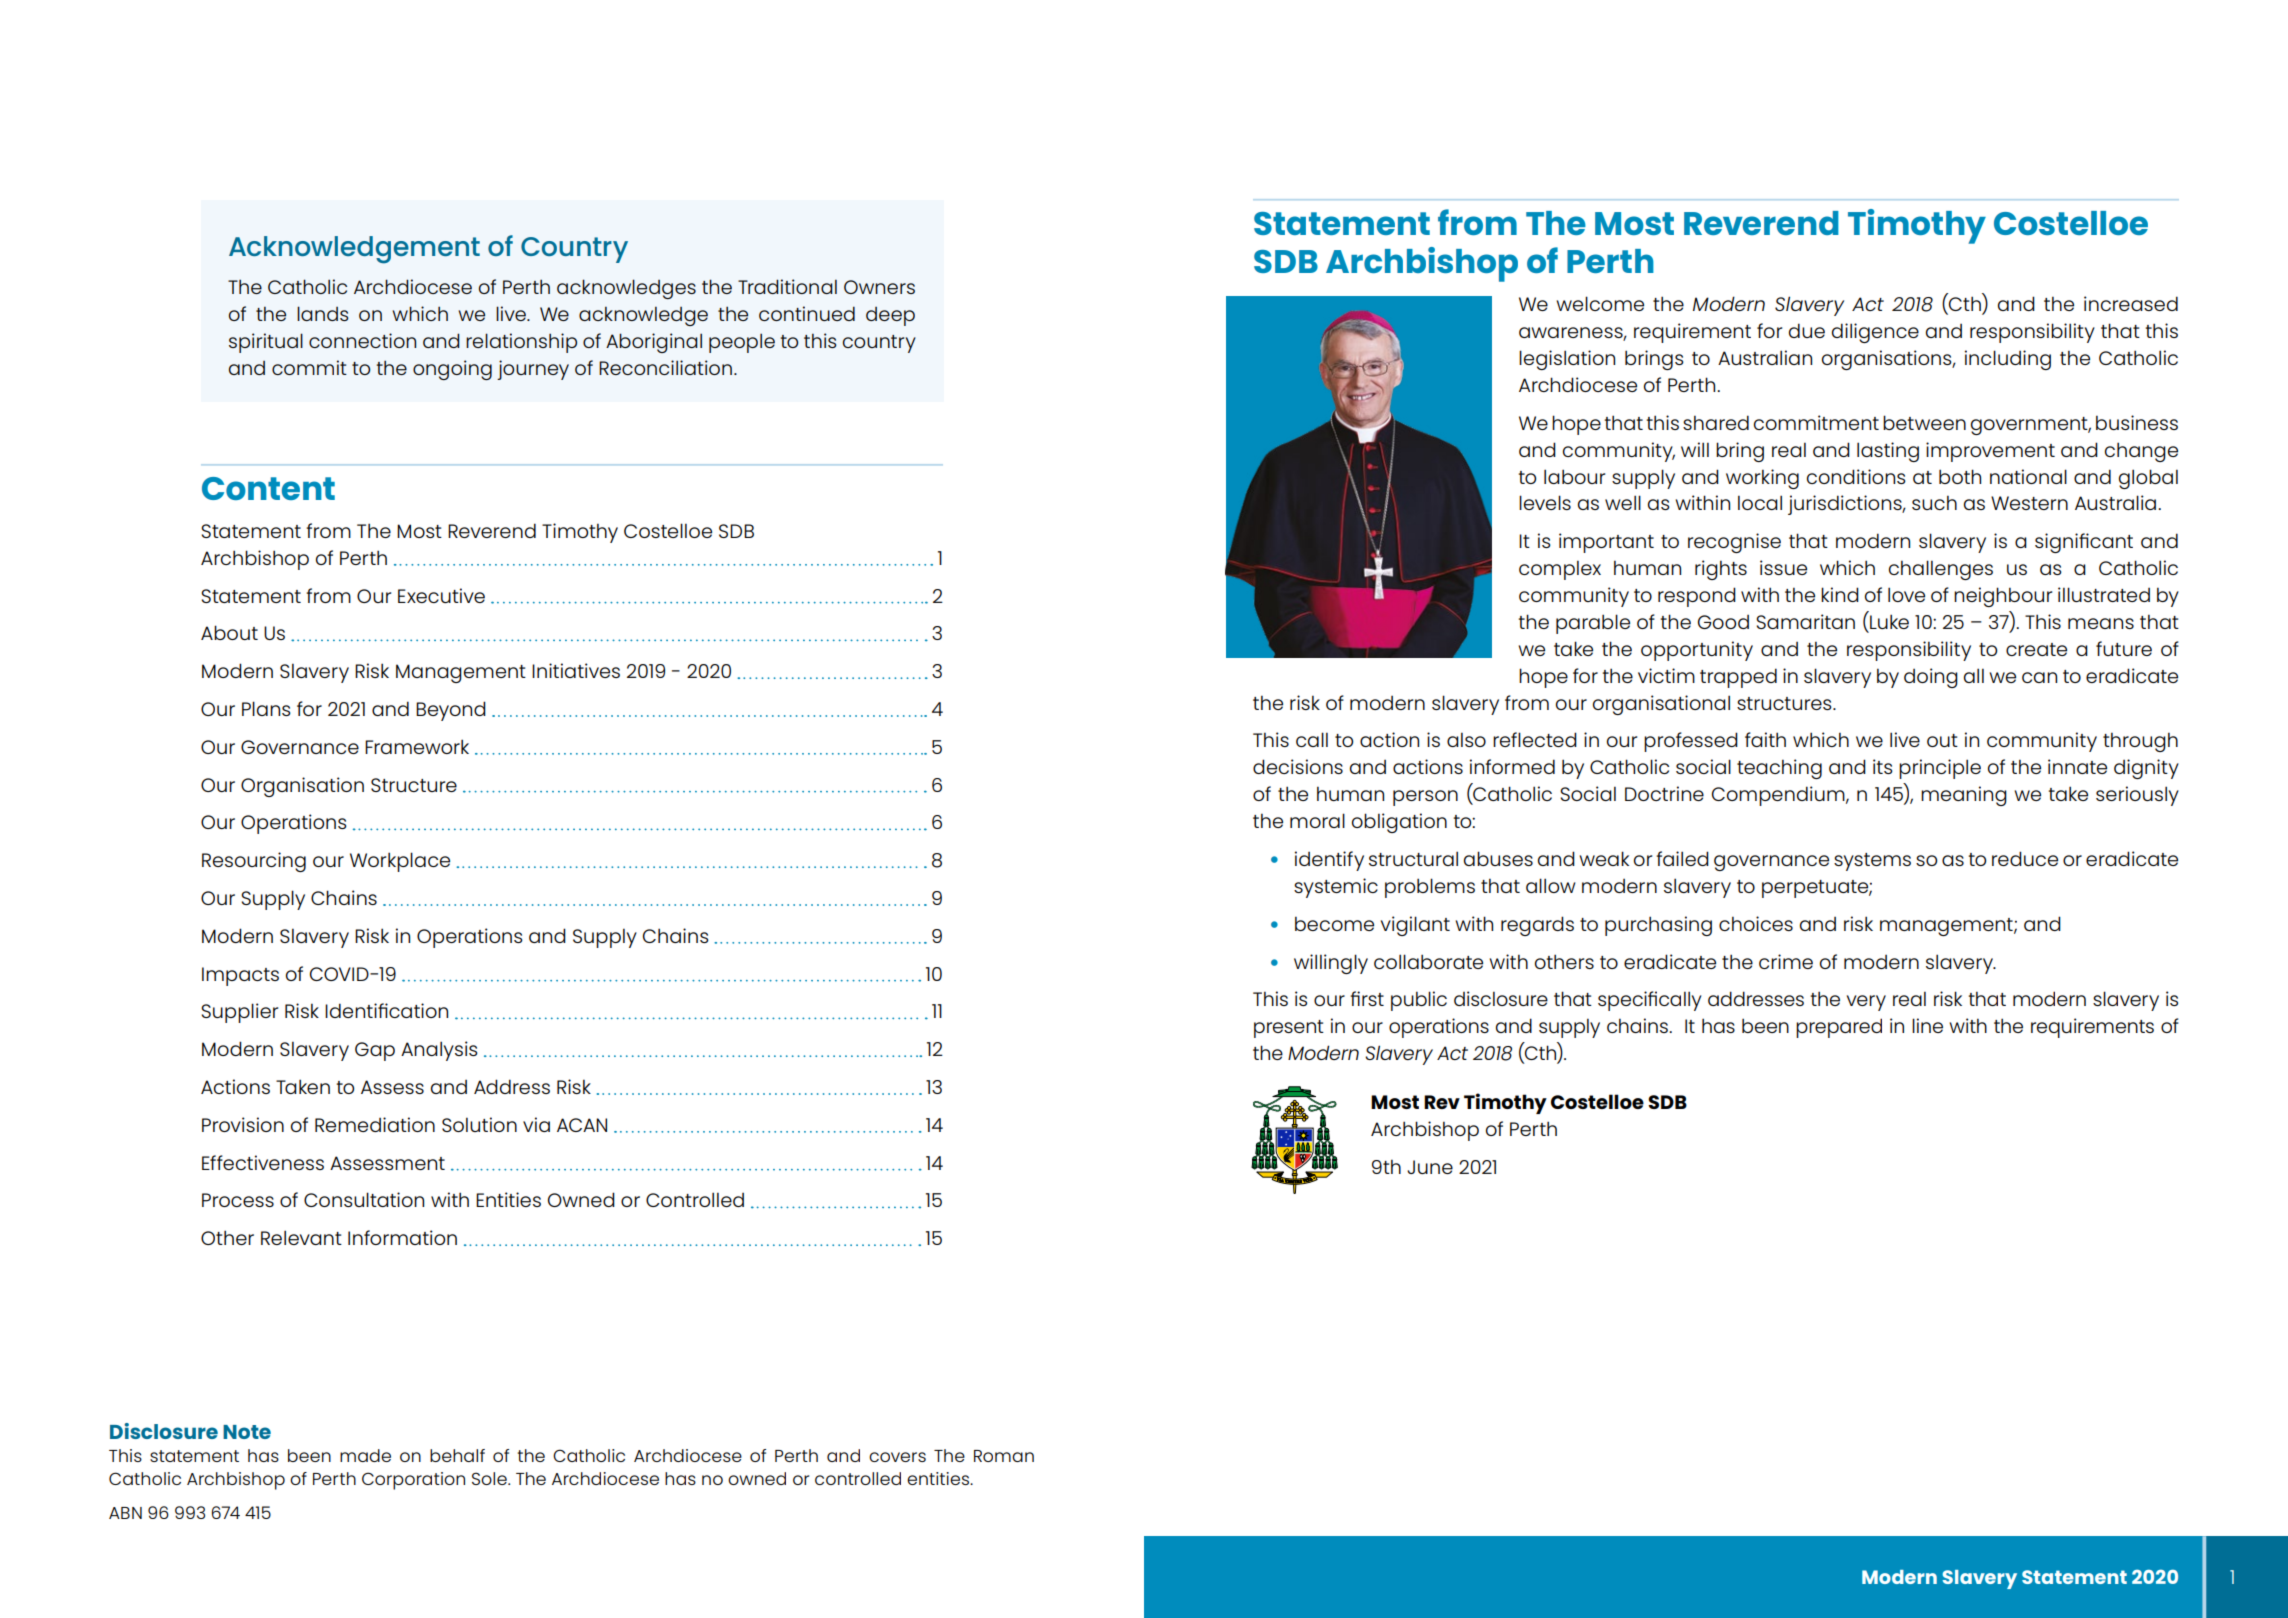 Image resolution: width=2288 pixels, height=1618 pixels. I want to click on covers, so click(897, 1457).
